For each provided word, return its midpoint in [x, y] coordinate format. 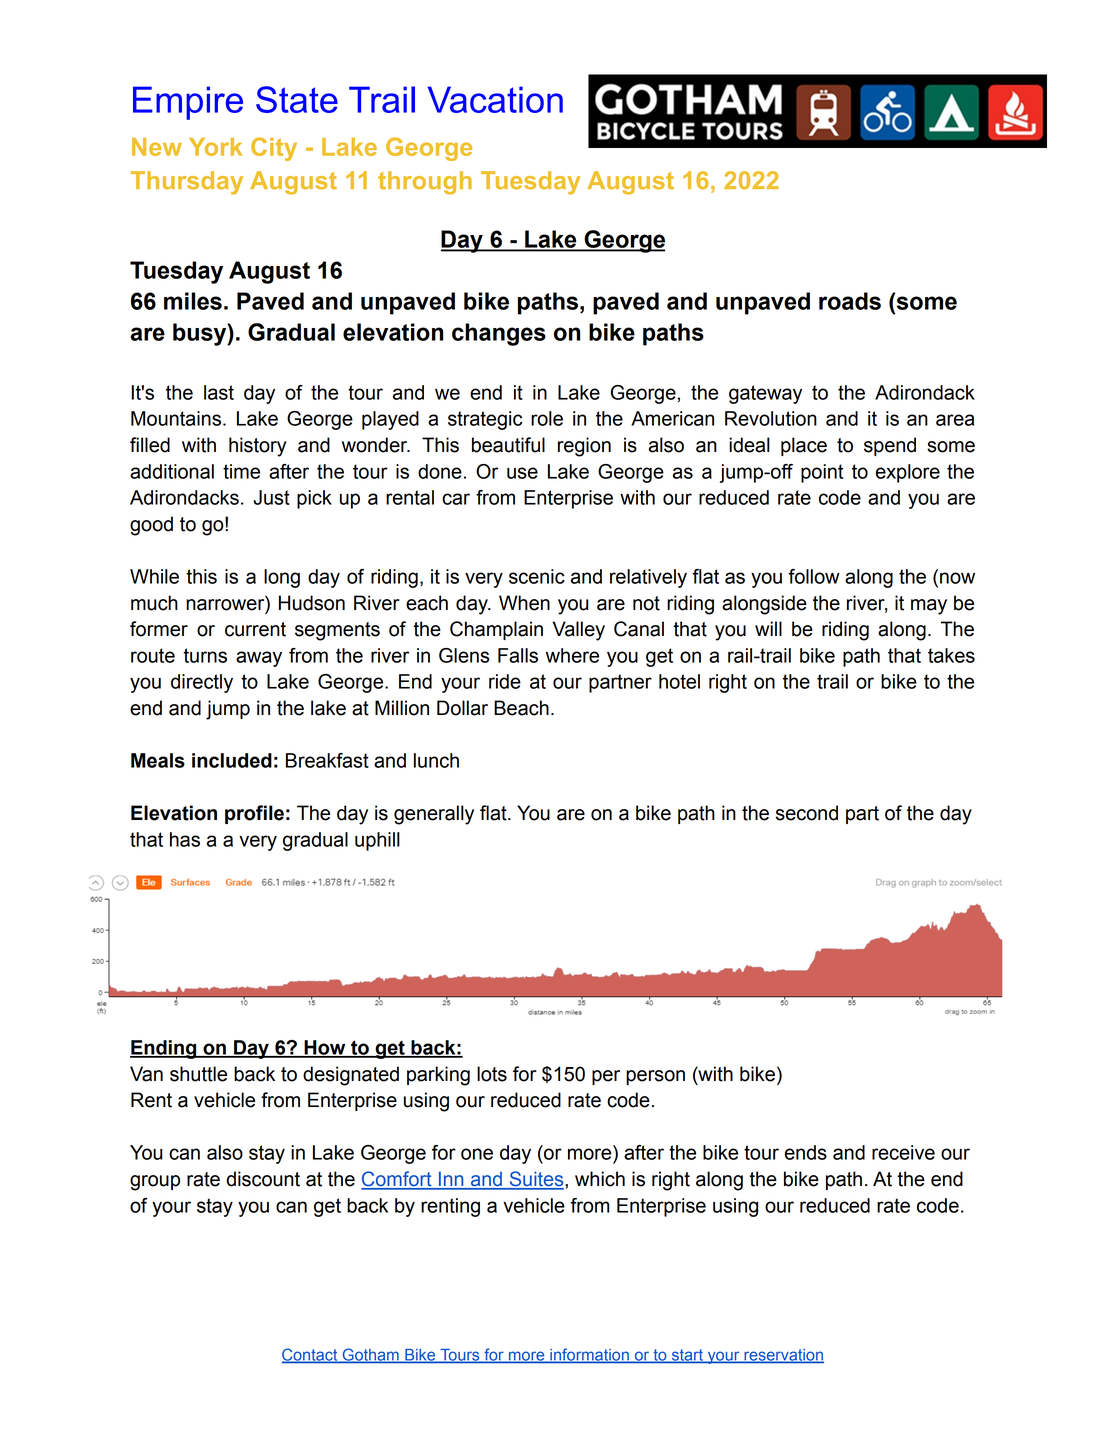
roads [850, 301]
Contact [311, 1355]
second [807, 813]
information [589, 1355]
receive [903, 1152]
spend [890, 446]
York [215, 147]
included [232, 760]
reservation [783, 1356]
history [258, 447]
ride [505, 681]
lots [492, 1074]
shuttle [198, 1074]
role [547, 418]
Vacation [495, 99]
